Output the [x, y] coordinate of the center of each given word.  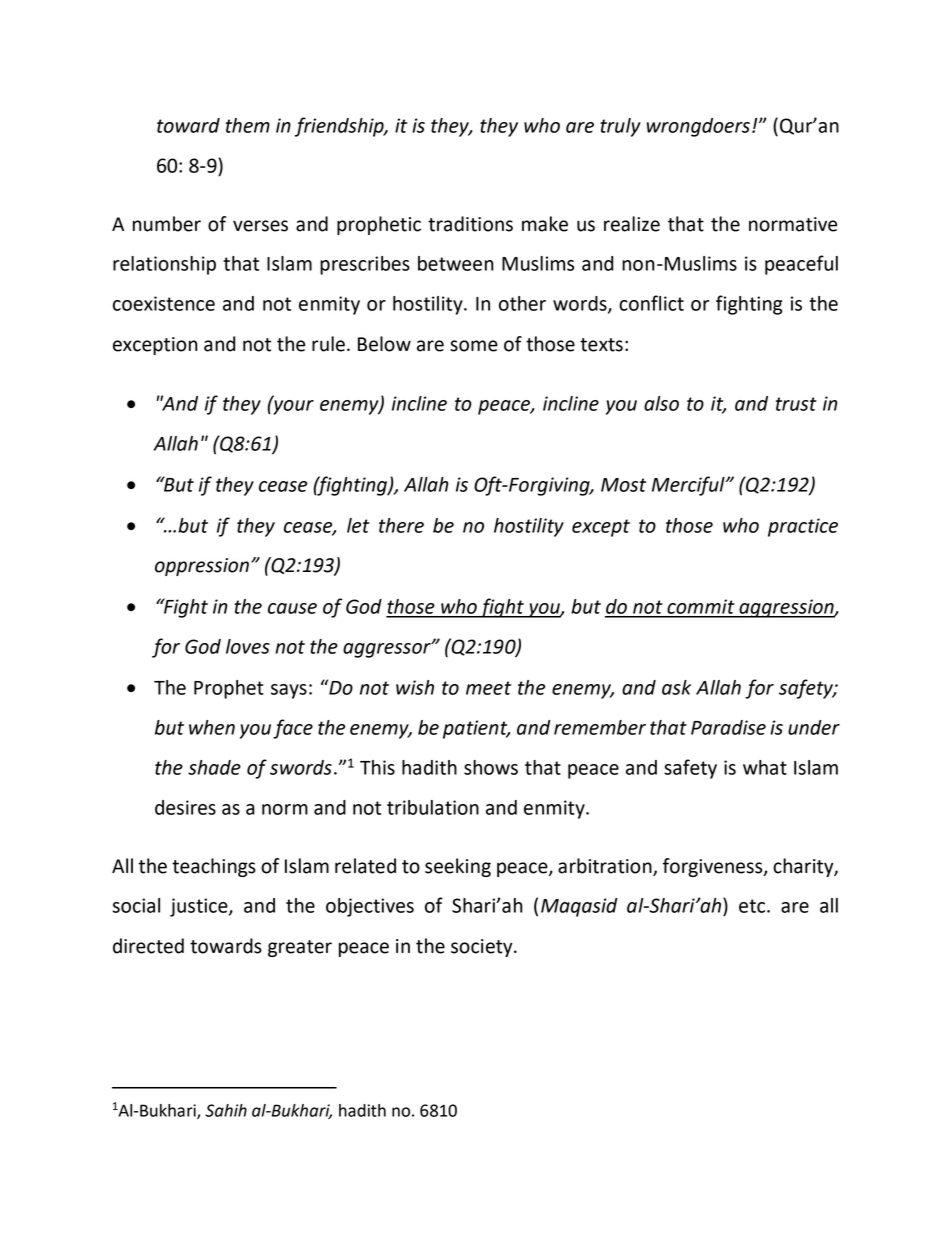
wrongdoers [698, 127]
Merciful [689, 486]
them [248, 125]
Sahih [226, 1110]
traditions [470, 224]
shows [491, 767]
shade [214, 767]
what [765, 767]
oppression [202, 567]
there [401, 525]
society [483, 948]
